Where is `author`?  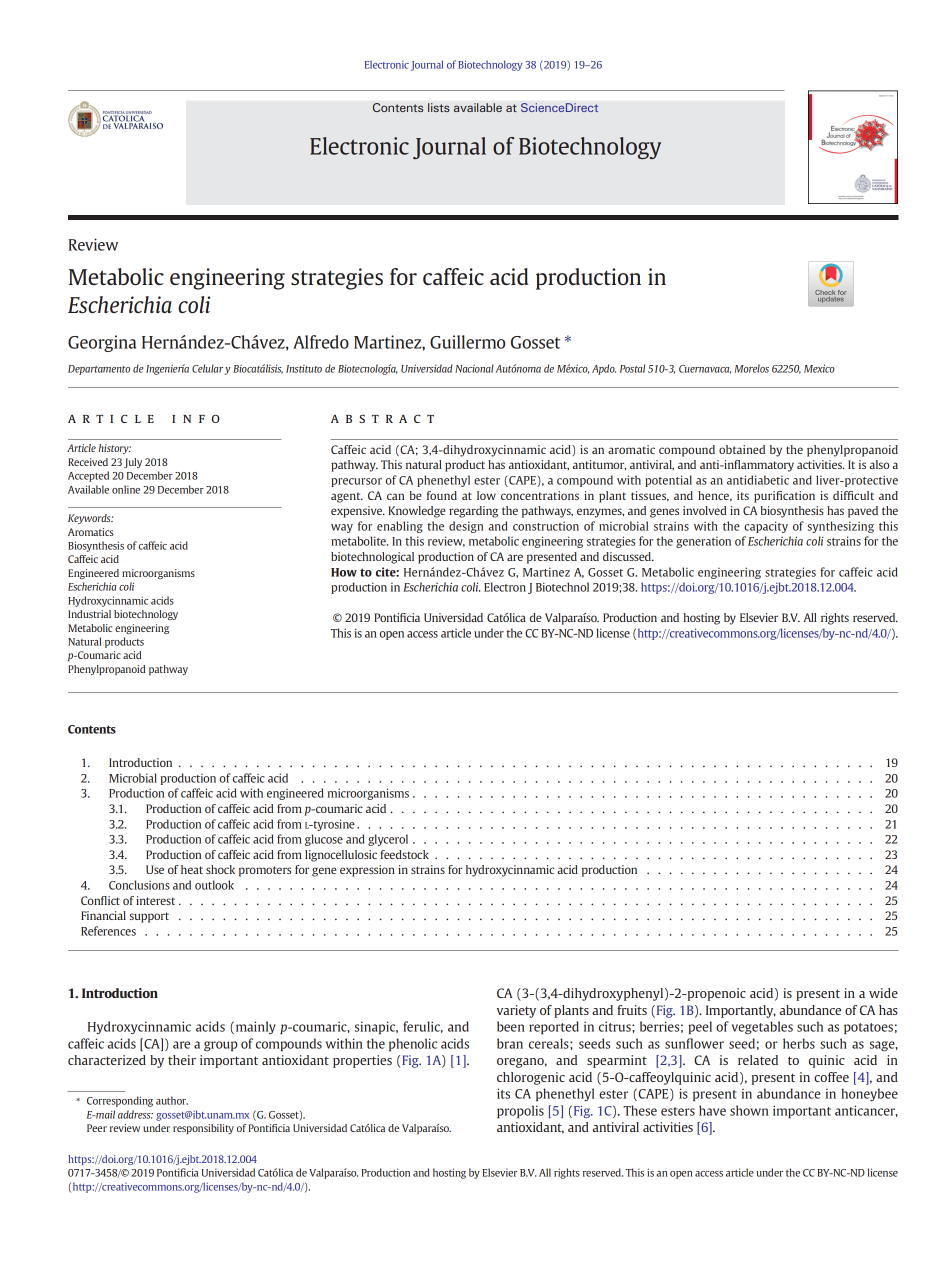
author is located at coordinates (172, 1100).
